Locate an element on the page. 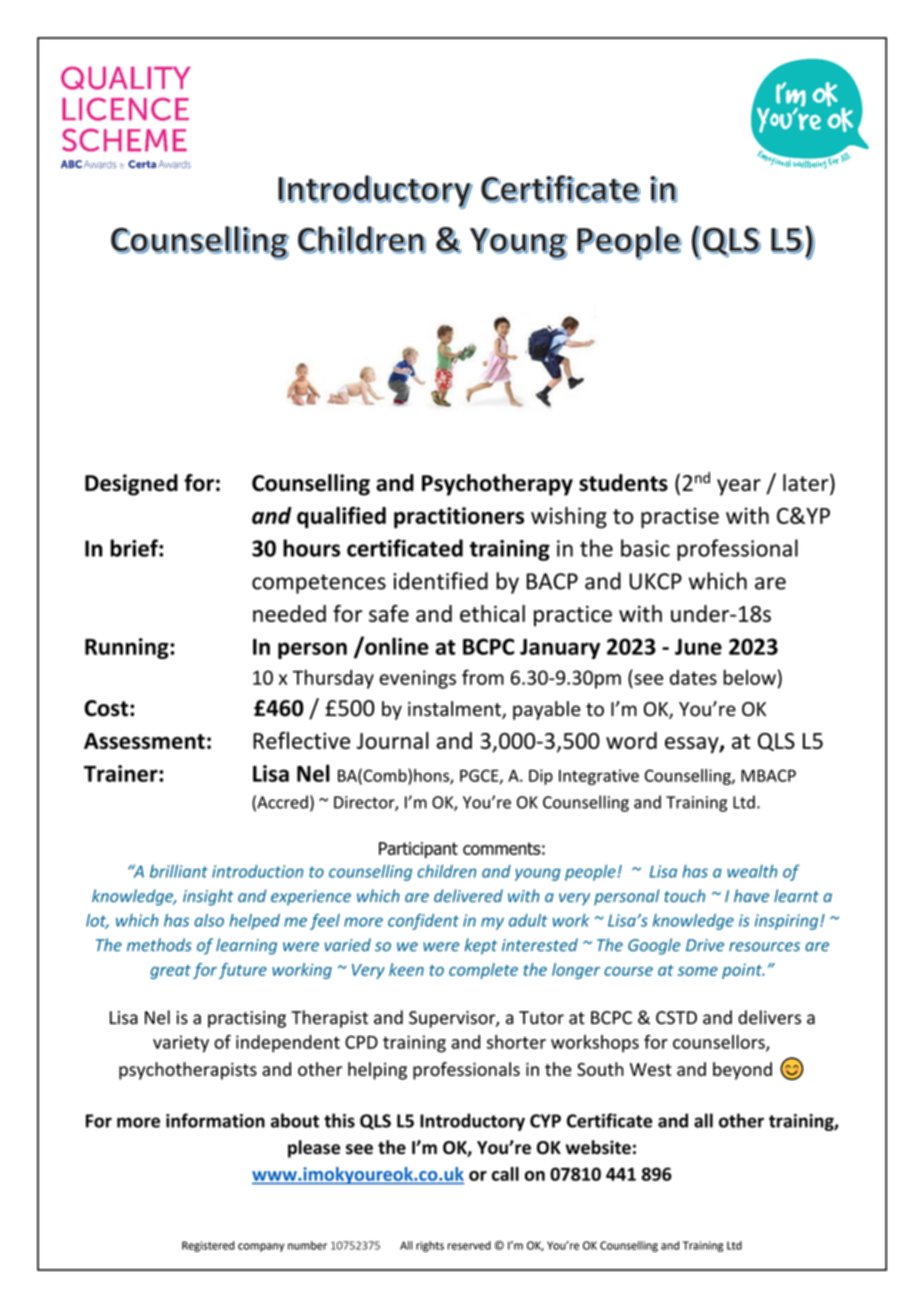 The width and height of the image is (924, 1308). practitioners is located at coordinates (459, 517).
